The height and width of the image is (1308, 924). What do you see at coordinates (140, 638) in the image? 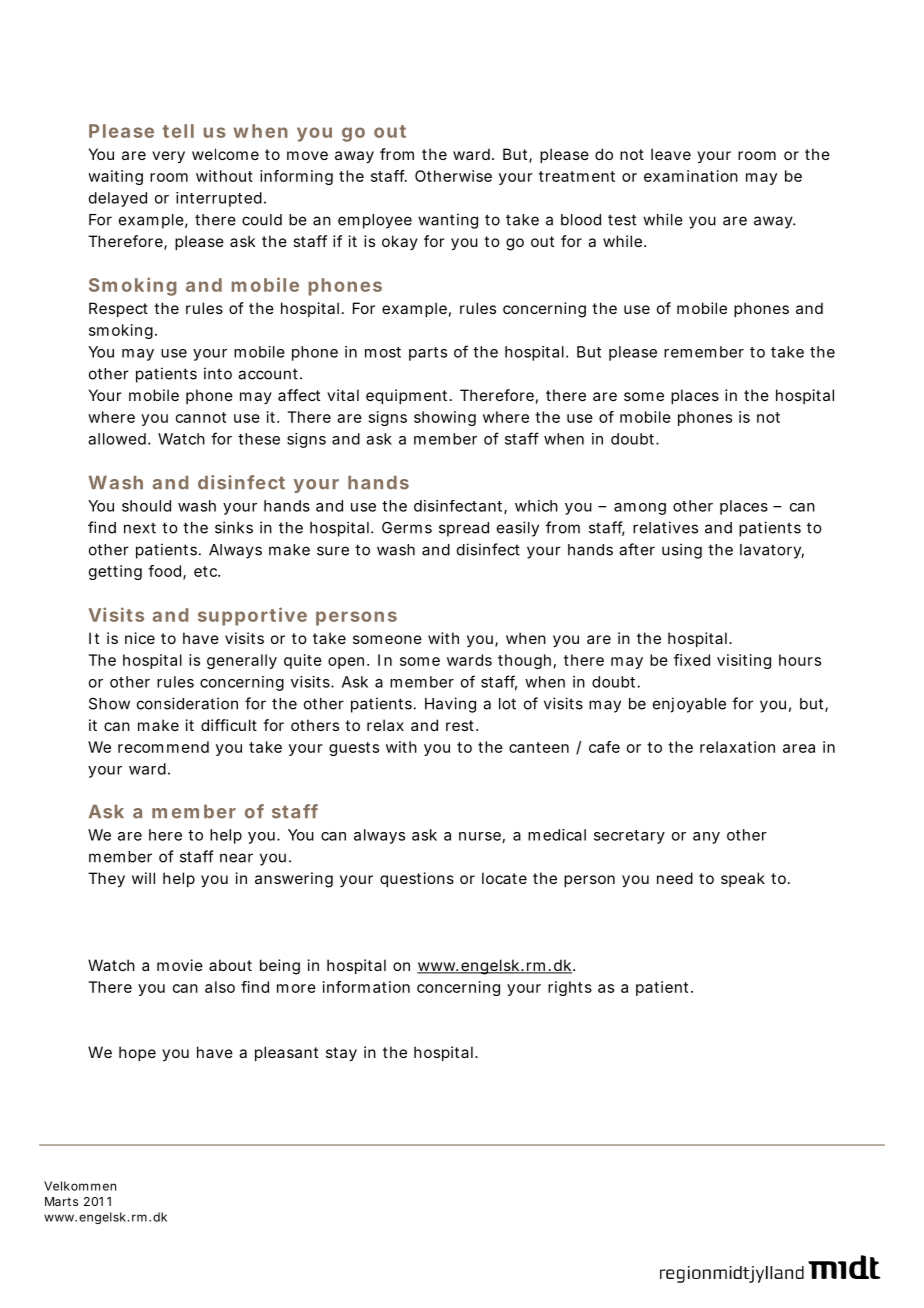
I see `nice` at bounding box center [140, 638].
